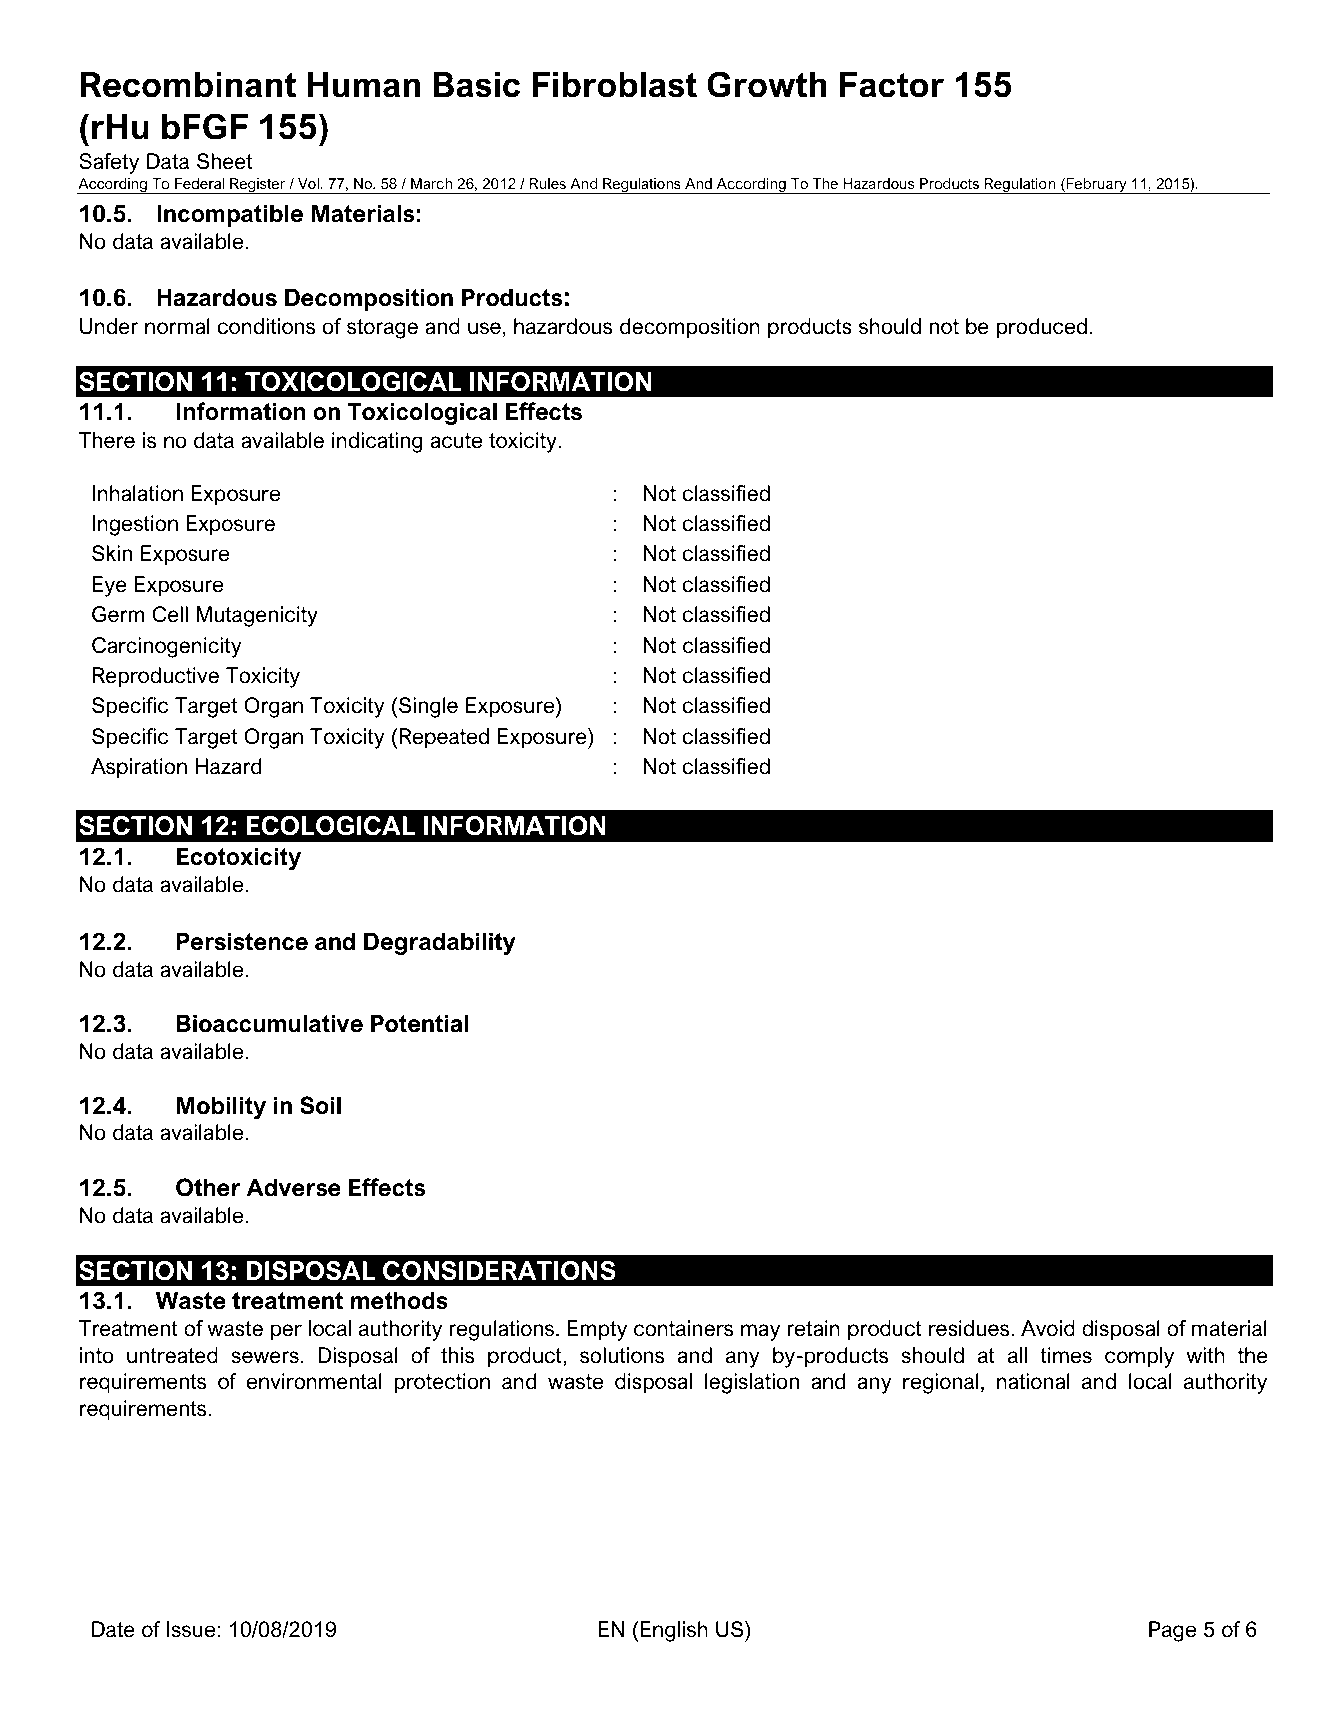 The width and height of the screenshot is (1338, 1732). What do you see at coordinates (428, 707) in the screenshot?
I see `Single` at bounding box center [428, 707].
